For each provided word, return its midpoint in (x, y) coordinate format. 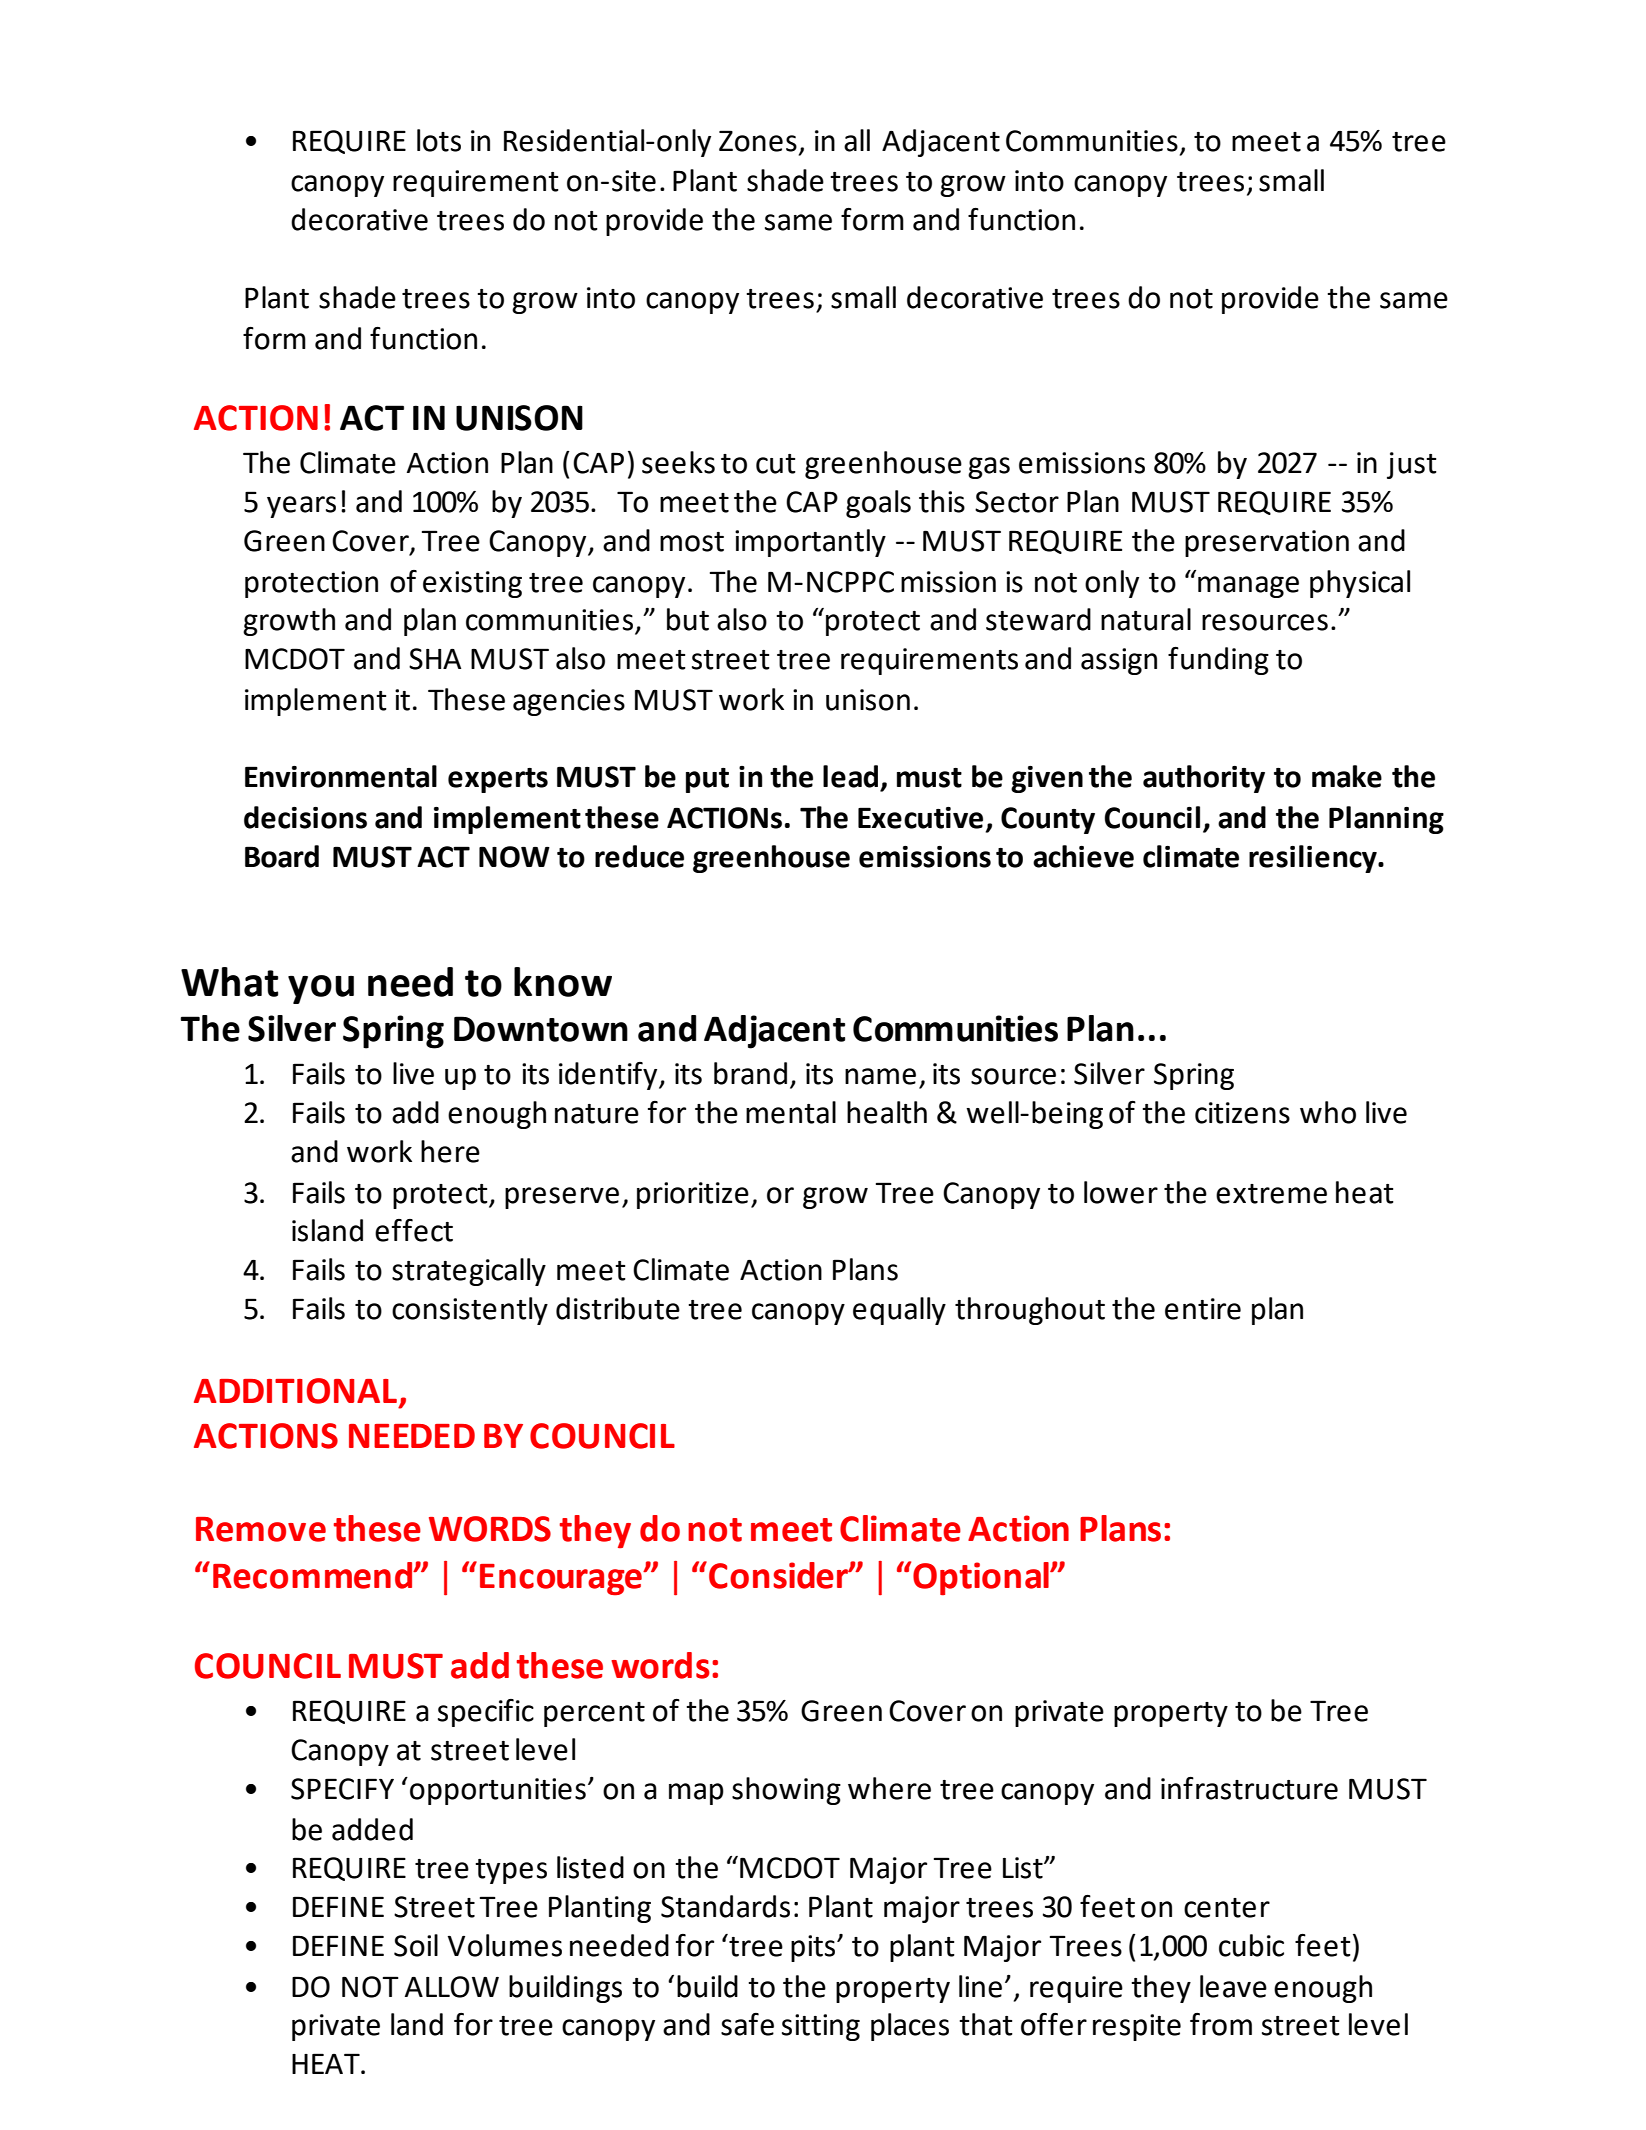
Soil (416, 1945)
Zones (758, 141)
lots (439, 140)
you (321, 989)
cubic (1251, 1945)
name (880, 1076)
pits (814, 1948)
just (1412, 465)
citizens (1242, 1113)
